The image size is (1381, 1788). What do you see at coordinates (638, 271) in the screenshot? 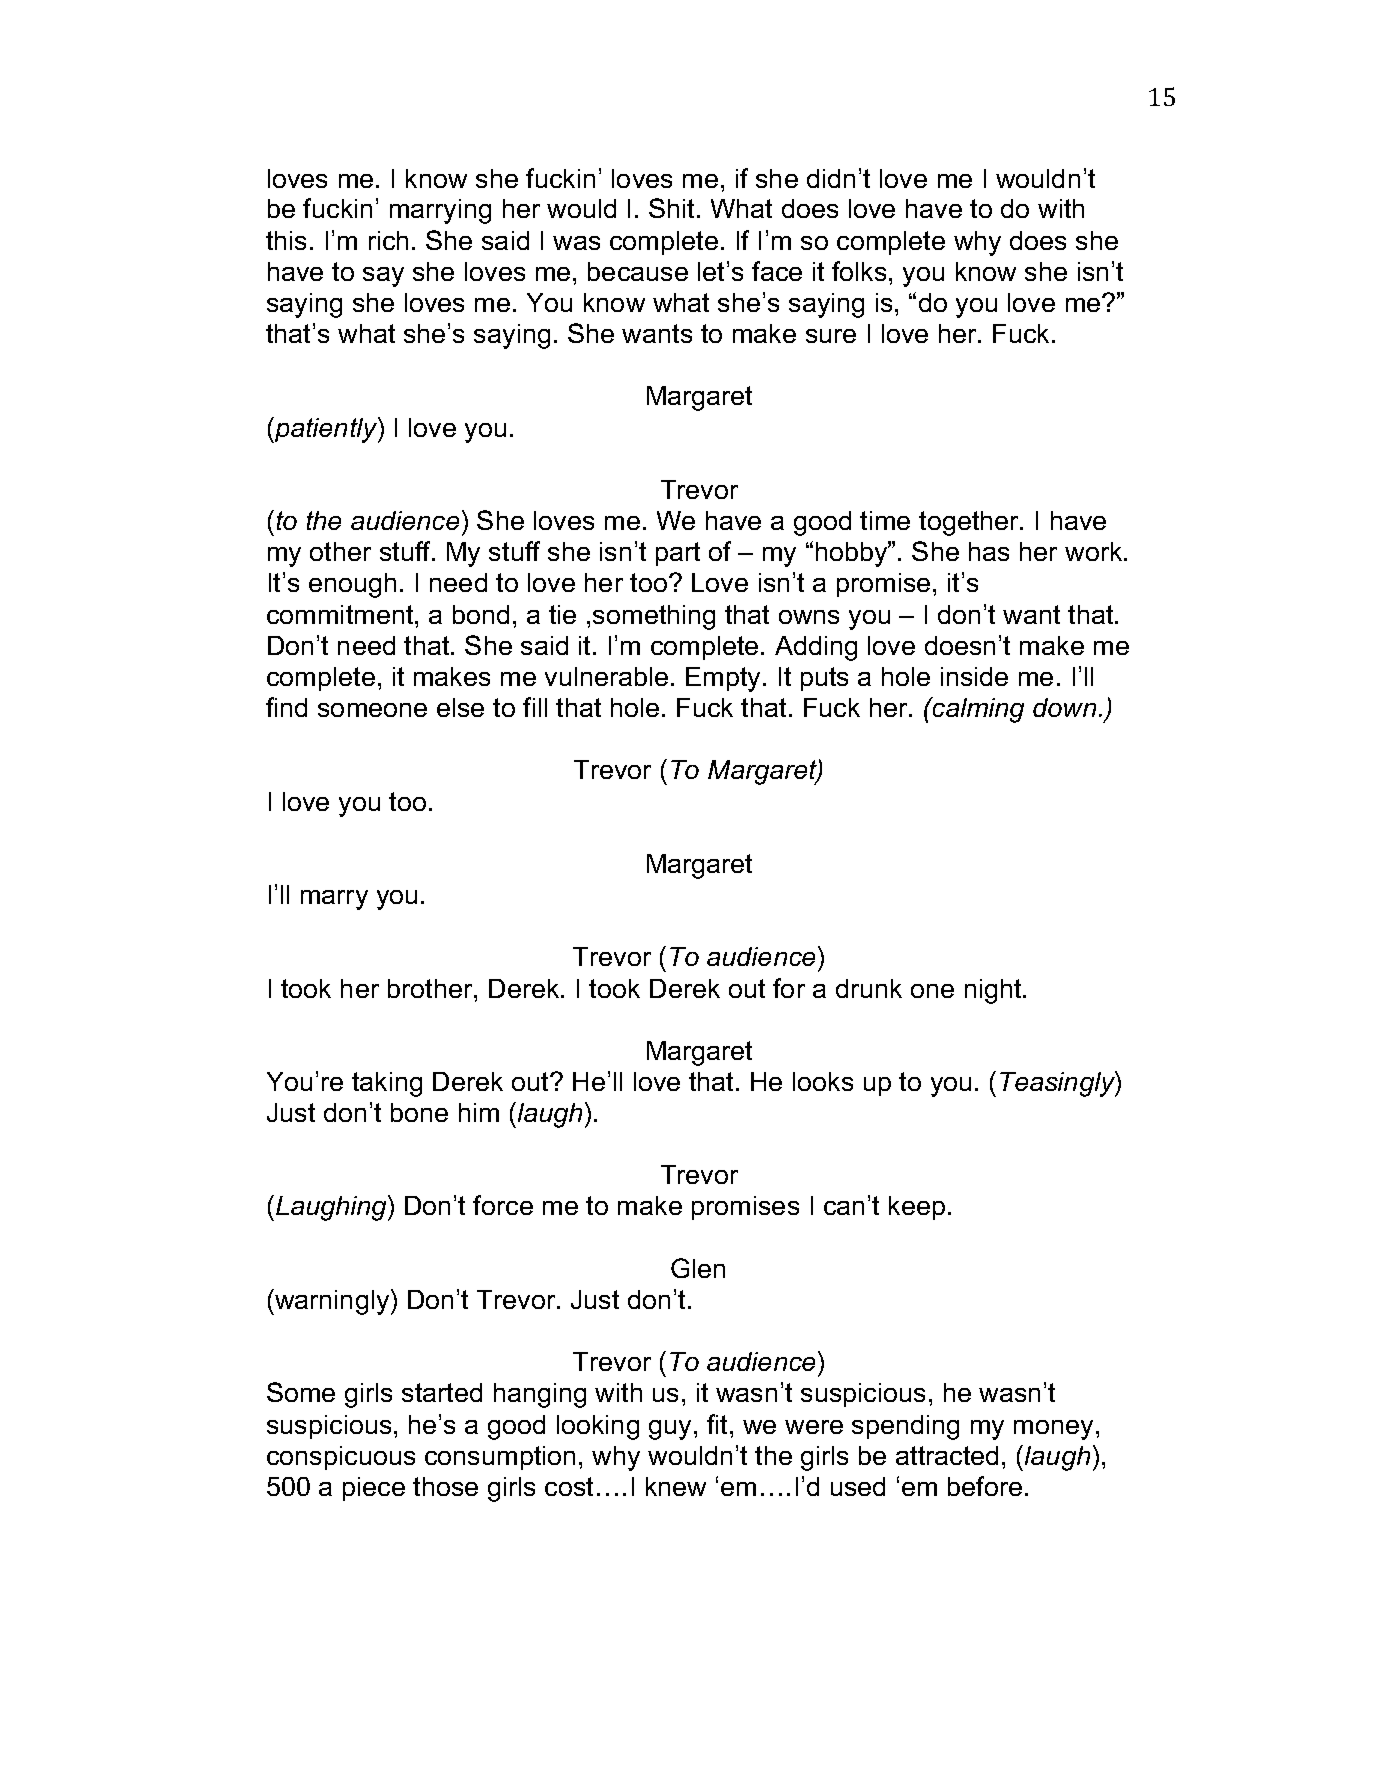
I see `because` at bounding box center [638, 271].
